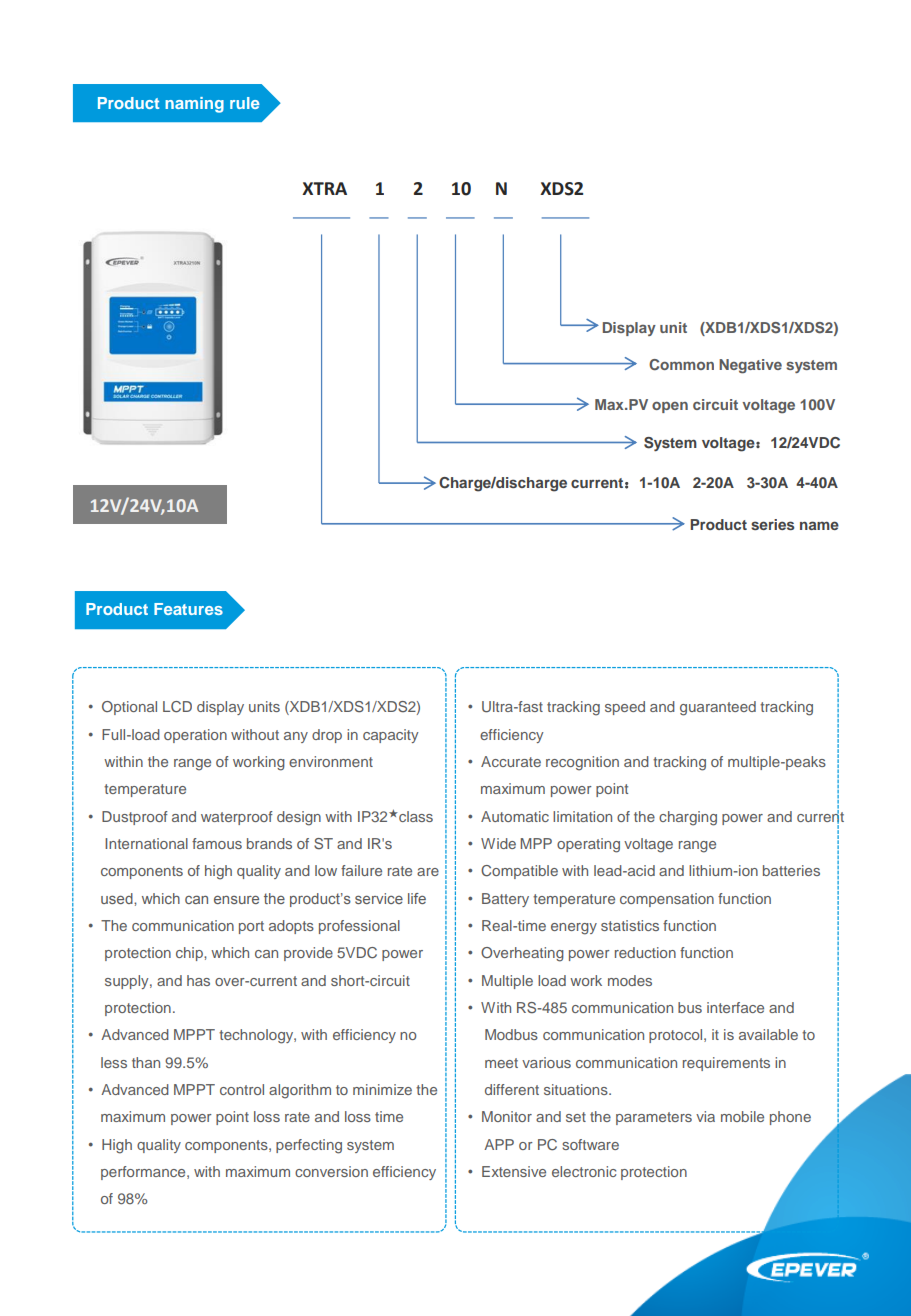  I want to click on control, so click(242, 1089).
